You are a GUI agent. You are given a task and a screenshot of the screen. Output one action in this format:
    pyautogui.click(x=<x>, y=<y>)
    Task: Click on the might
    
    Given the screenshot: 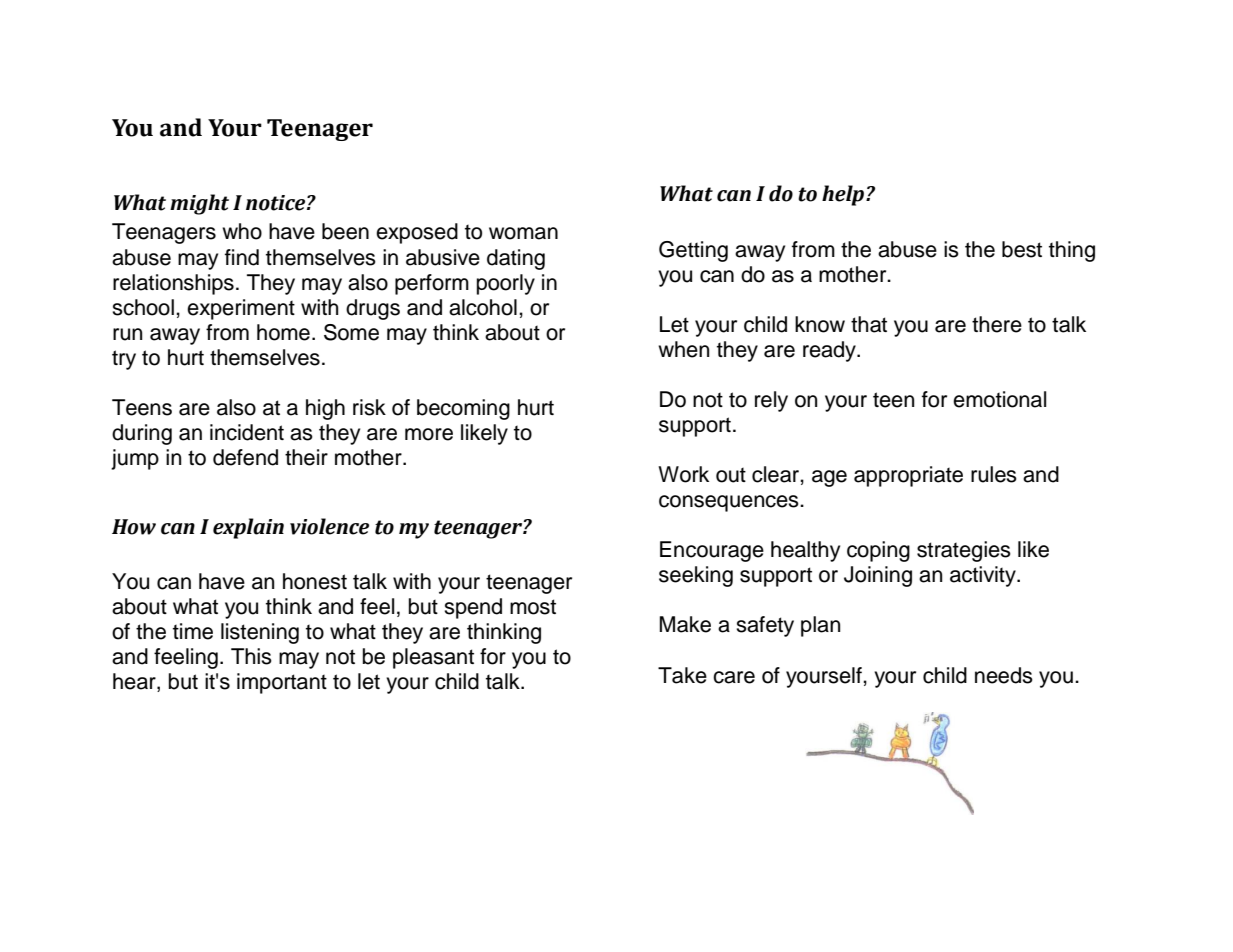 What is the action you would take?
    pyautogui.click(x=199, y=204)
